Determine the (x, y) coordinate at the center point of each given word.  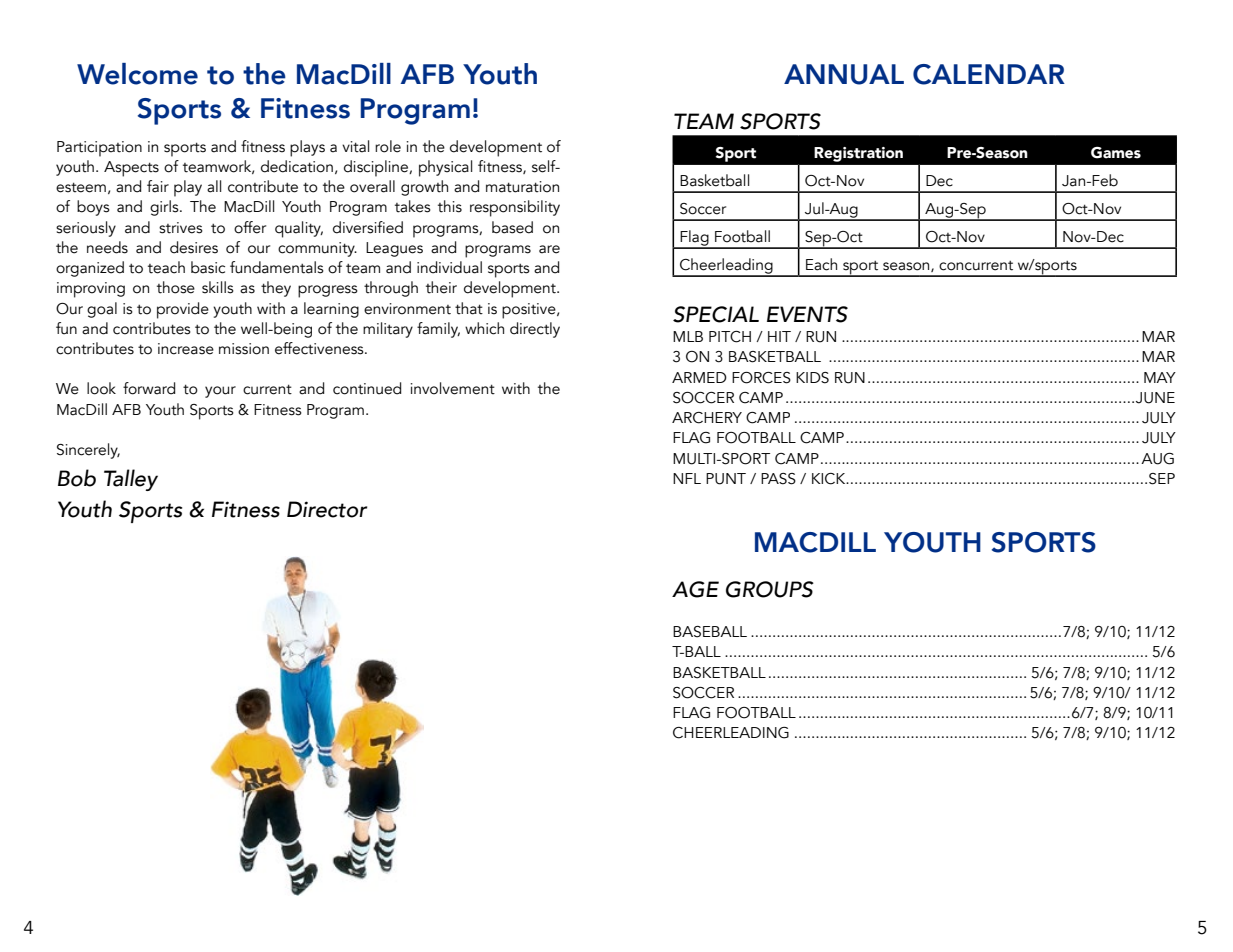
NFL (687, 478)
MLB (688, 336)
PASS (778, 479)
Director (327, 509)
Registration (858, 154)
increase (186, 349)
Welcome (137, 74)
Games (1116, 153)
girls (165, 208)
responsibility (515, 208)
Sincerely (88, 451)
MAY (1160, 377)
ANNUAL (844, 74)
